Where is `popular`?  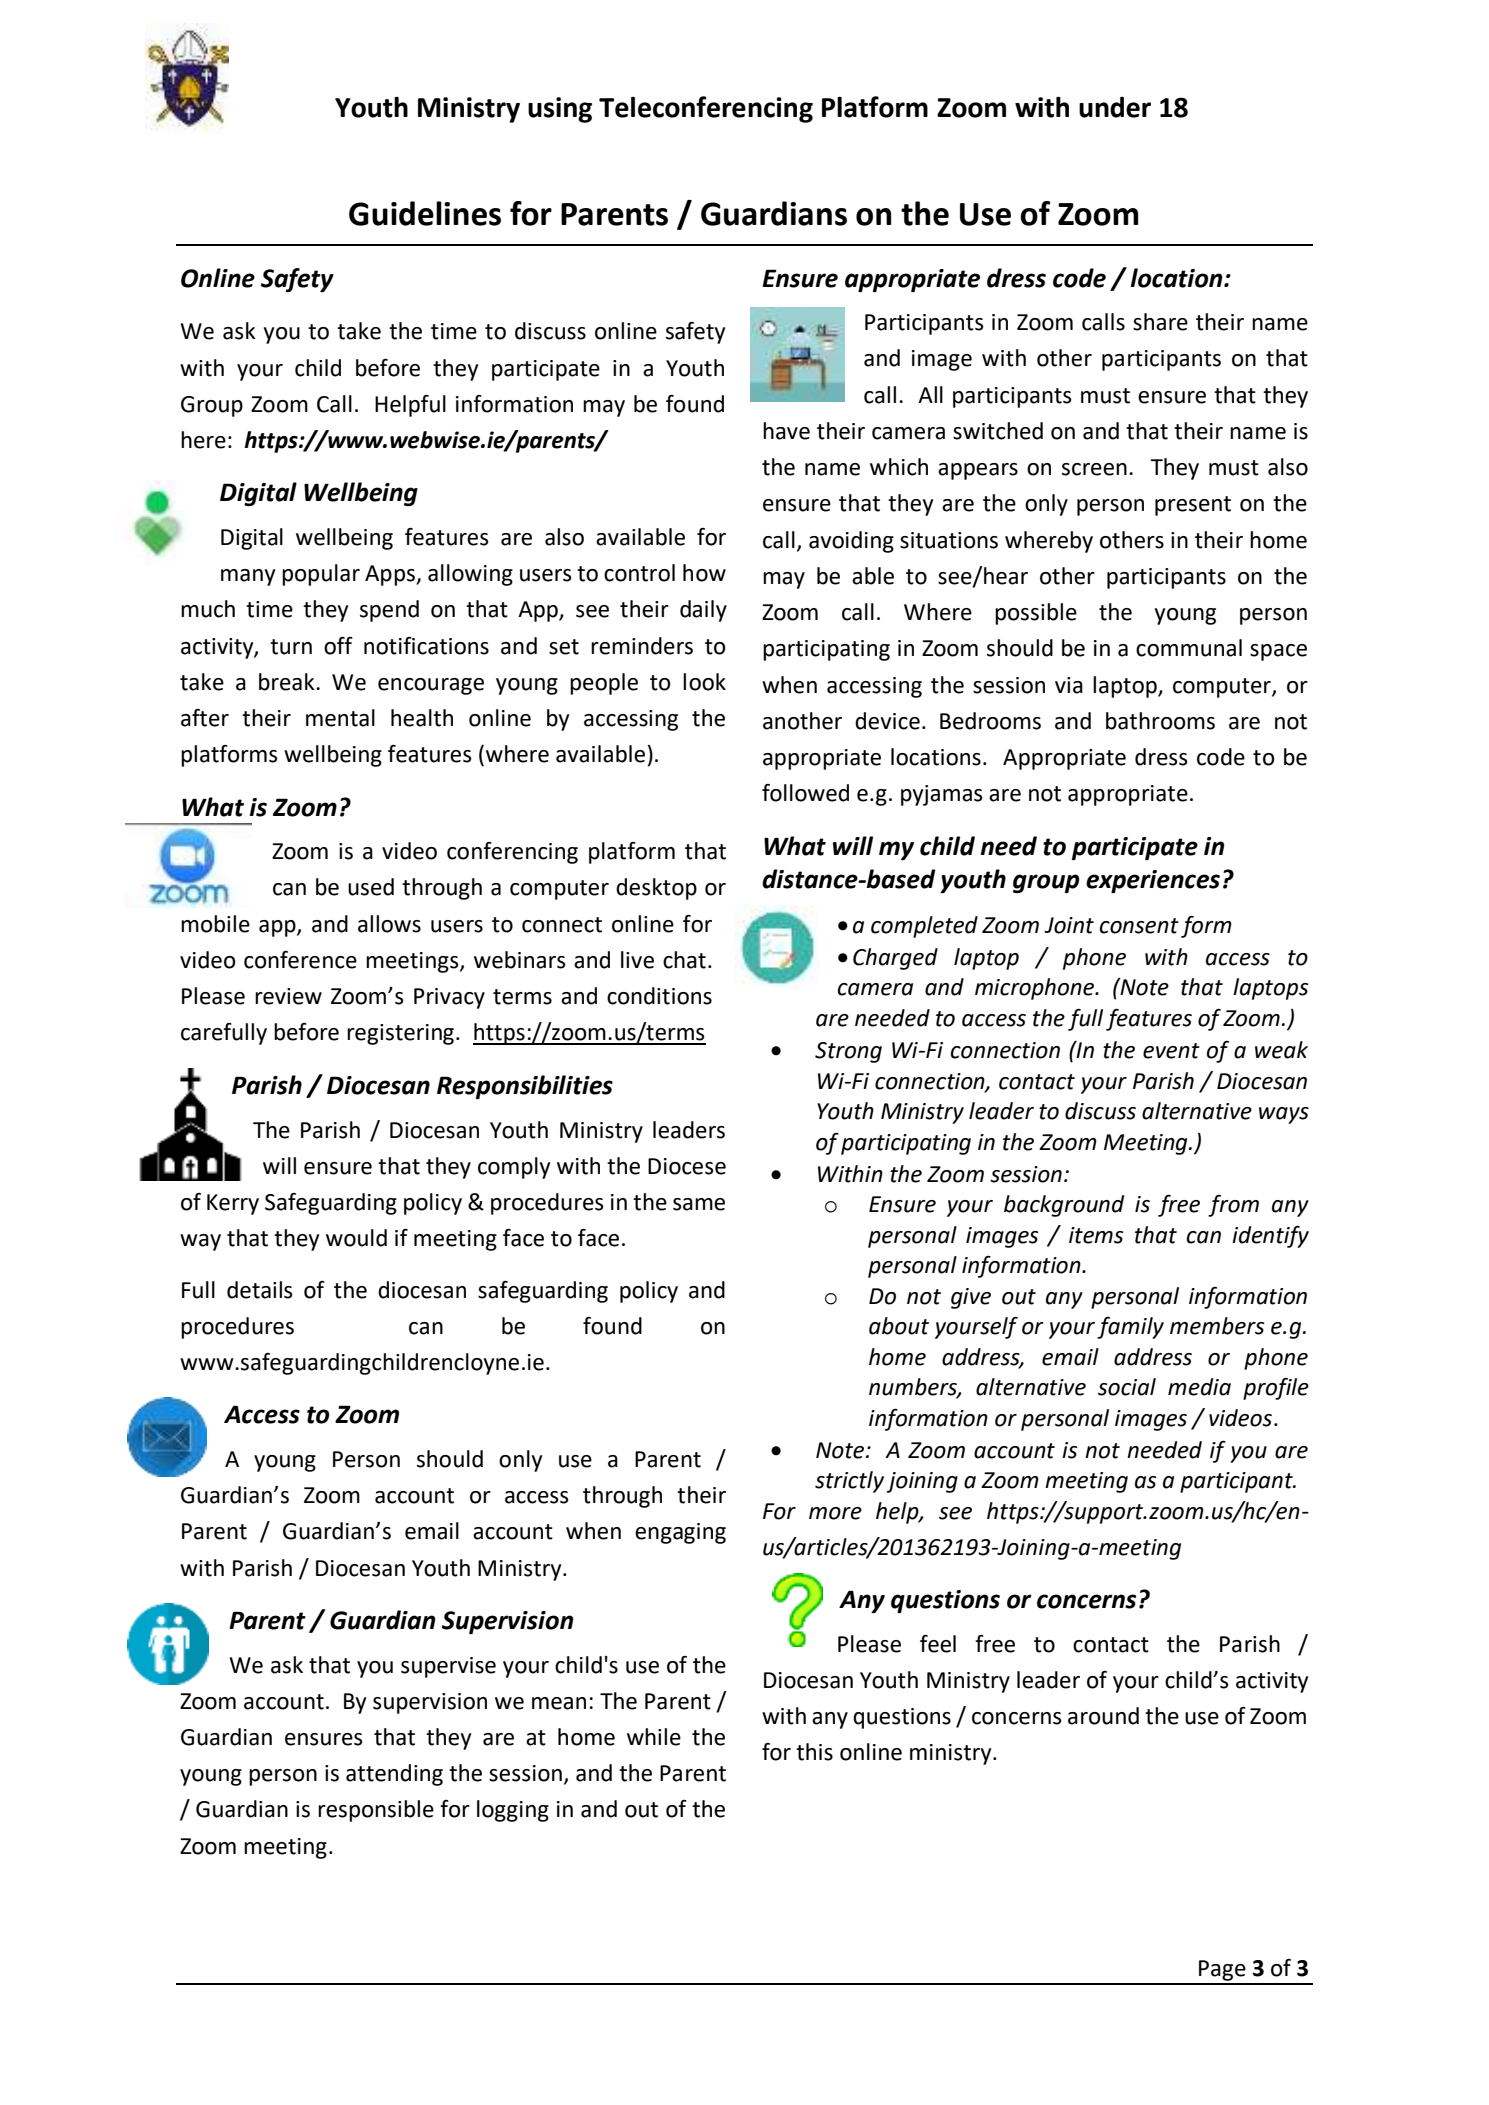 popular is located at coordinates (321, 575).
